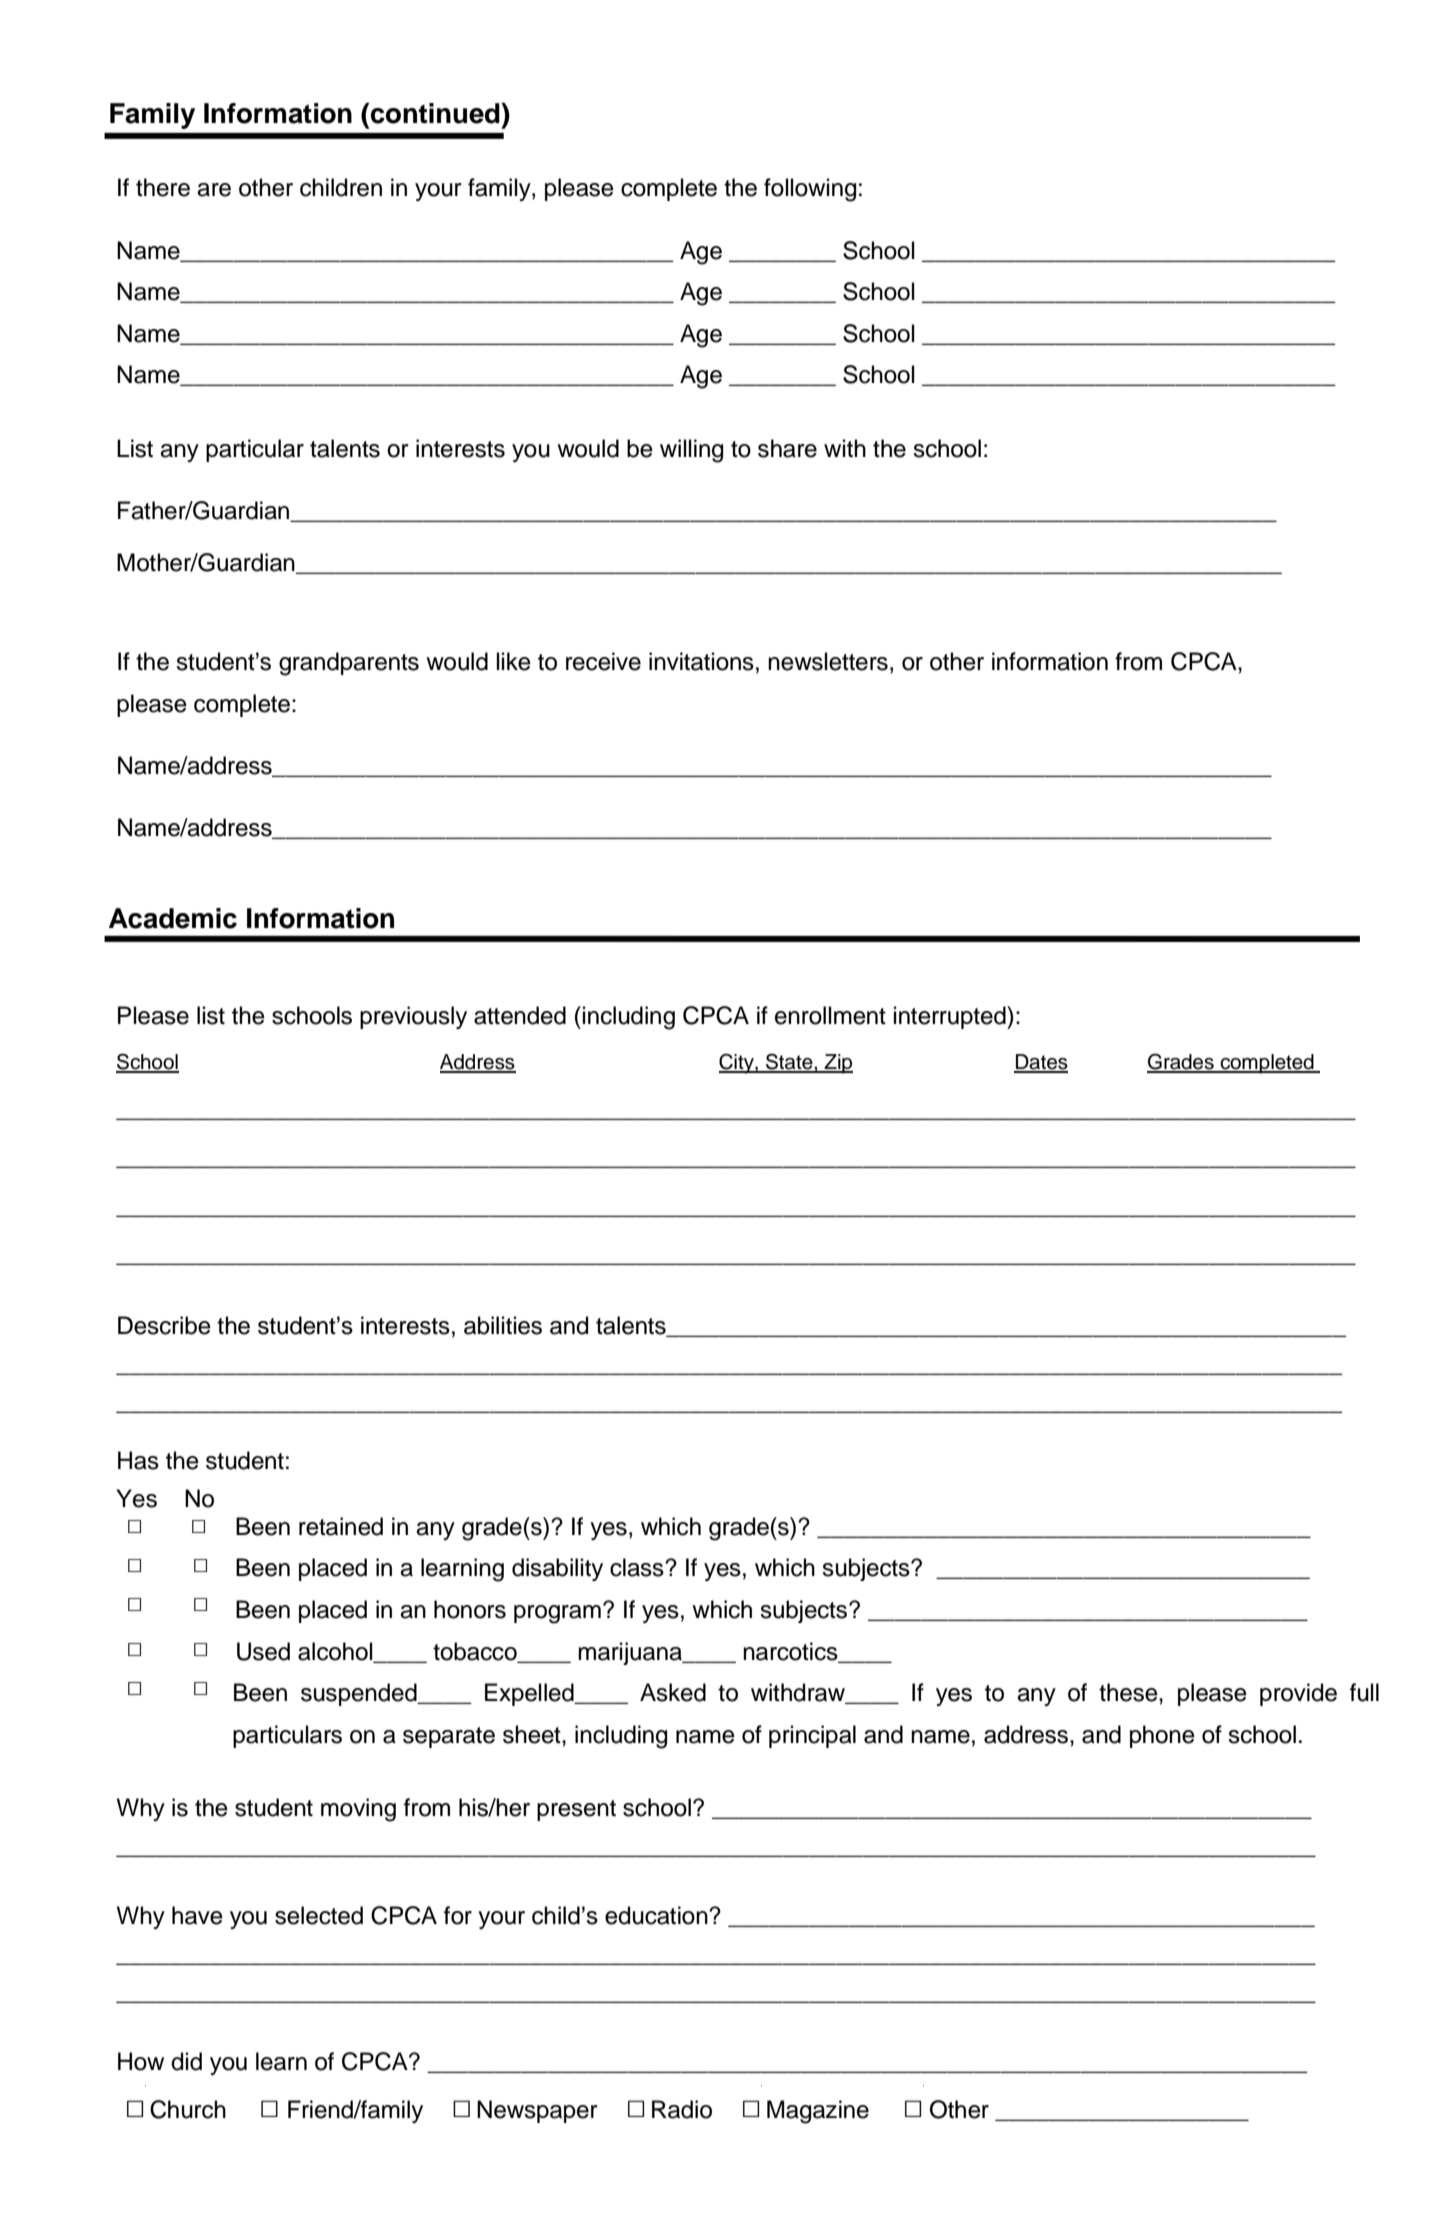  Describe the element at coordinates (701, 661) in the screenshot. I see `invitations` at that location.
